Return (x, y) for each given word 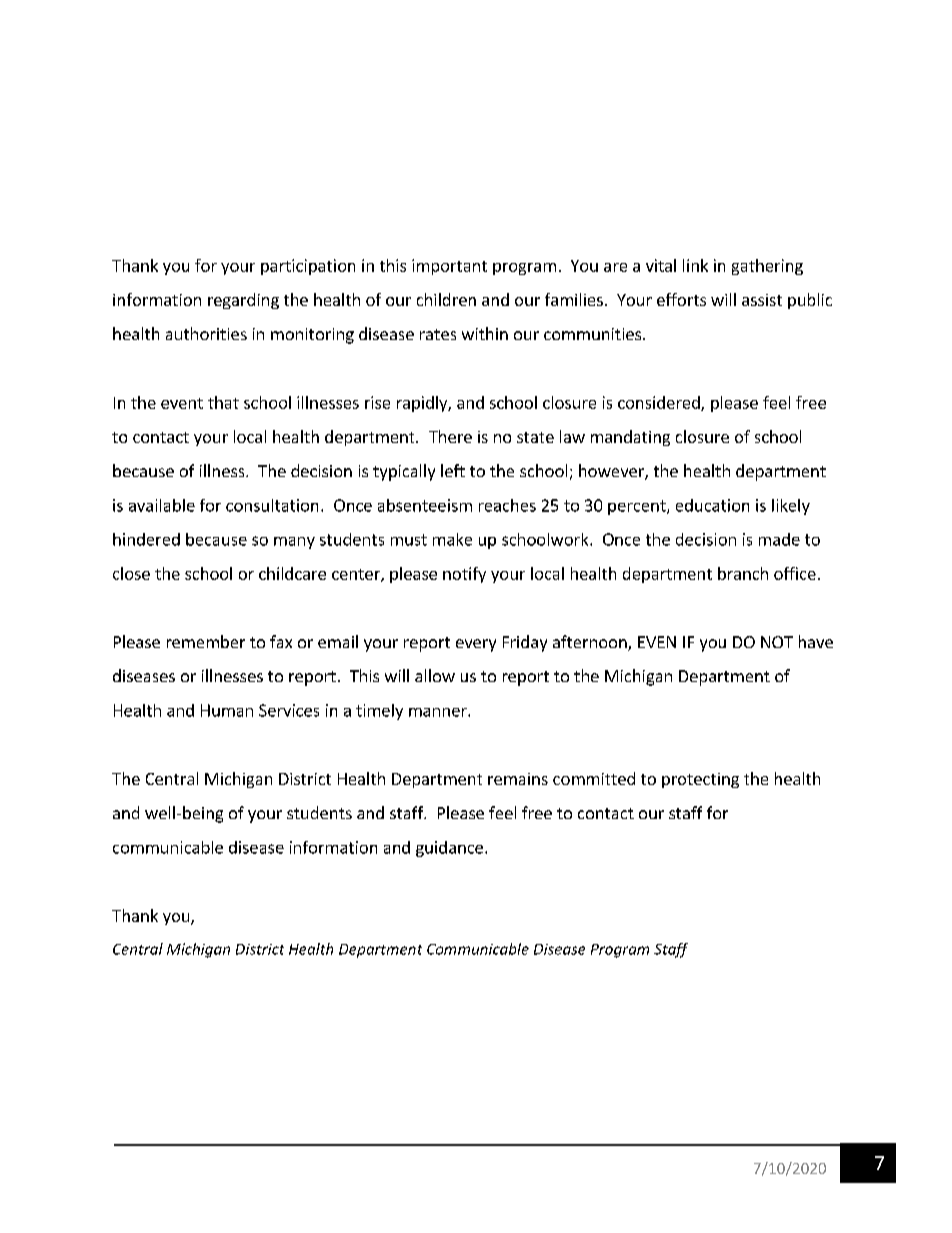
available (162, 505)
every (476, 645)
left (453, 470)
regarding (243, 301)
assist (762, 300)
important (449, 267)
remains (518, 779)
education (712, 505)
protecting (700, 780)
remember (206, 641)
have (816, 641)
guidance (449, 849)
